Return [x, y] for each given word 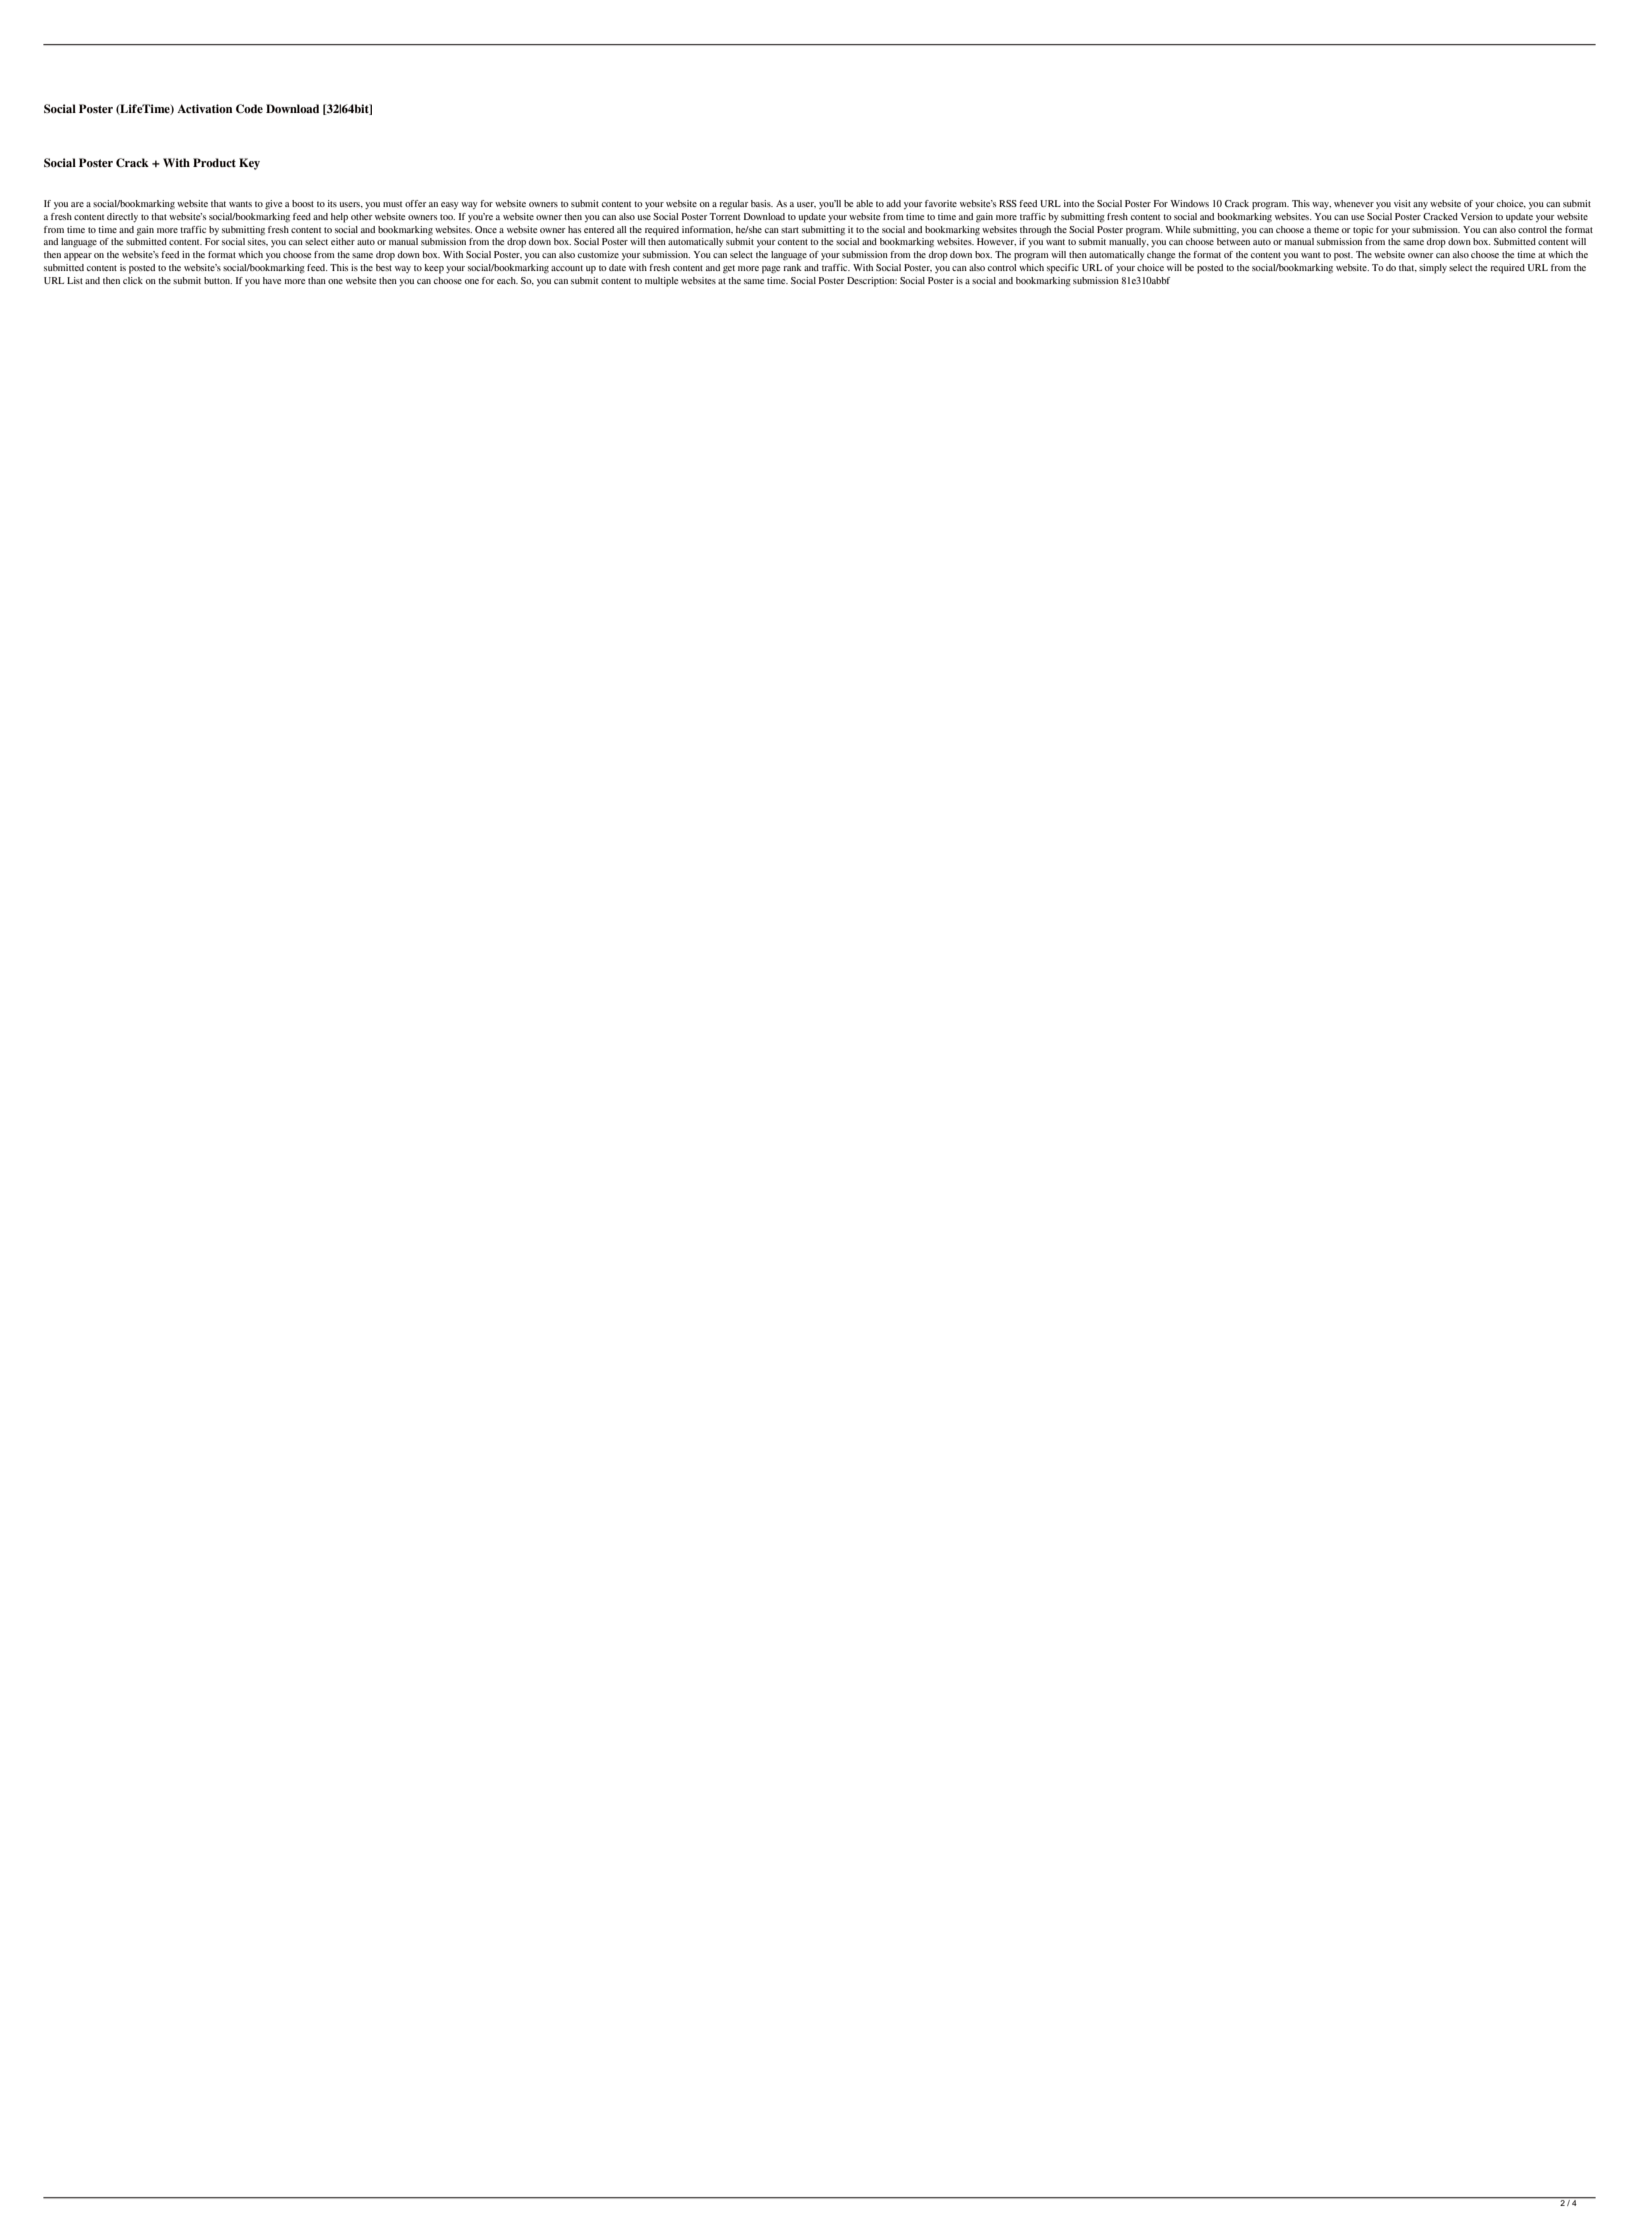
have [272, 280]
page [771, 270]
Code [249, 109]
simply [1433, 269]
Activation [204, 108]
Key [249, 164]
